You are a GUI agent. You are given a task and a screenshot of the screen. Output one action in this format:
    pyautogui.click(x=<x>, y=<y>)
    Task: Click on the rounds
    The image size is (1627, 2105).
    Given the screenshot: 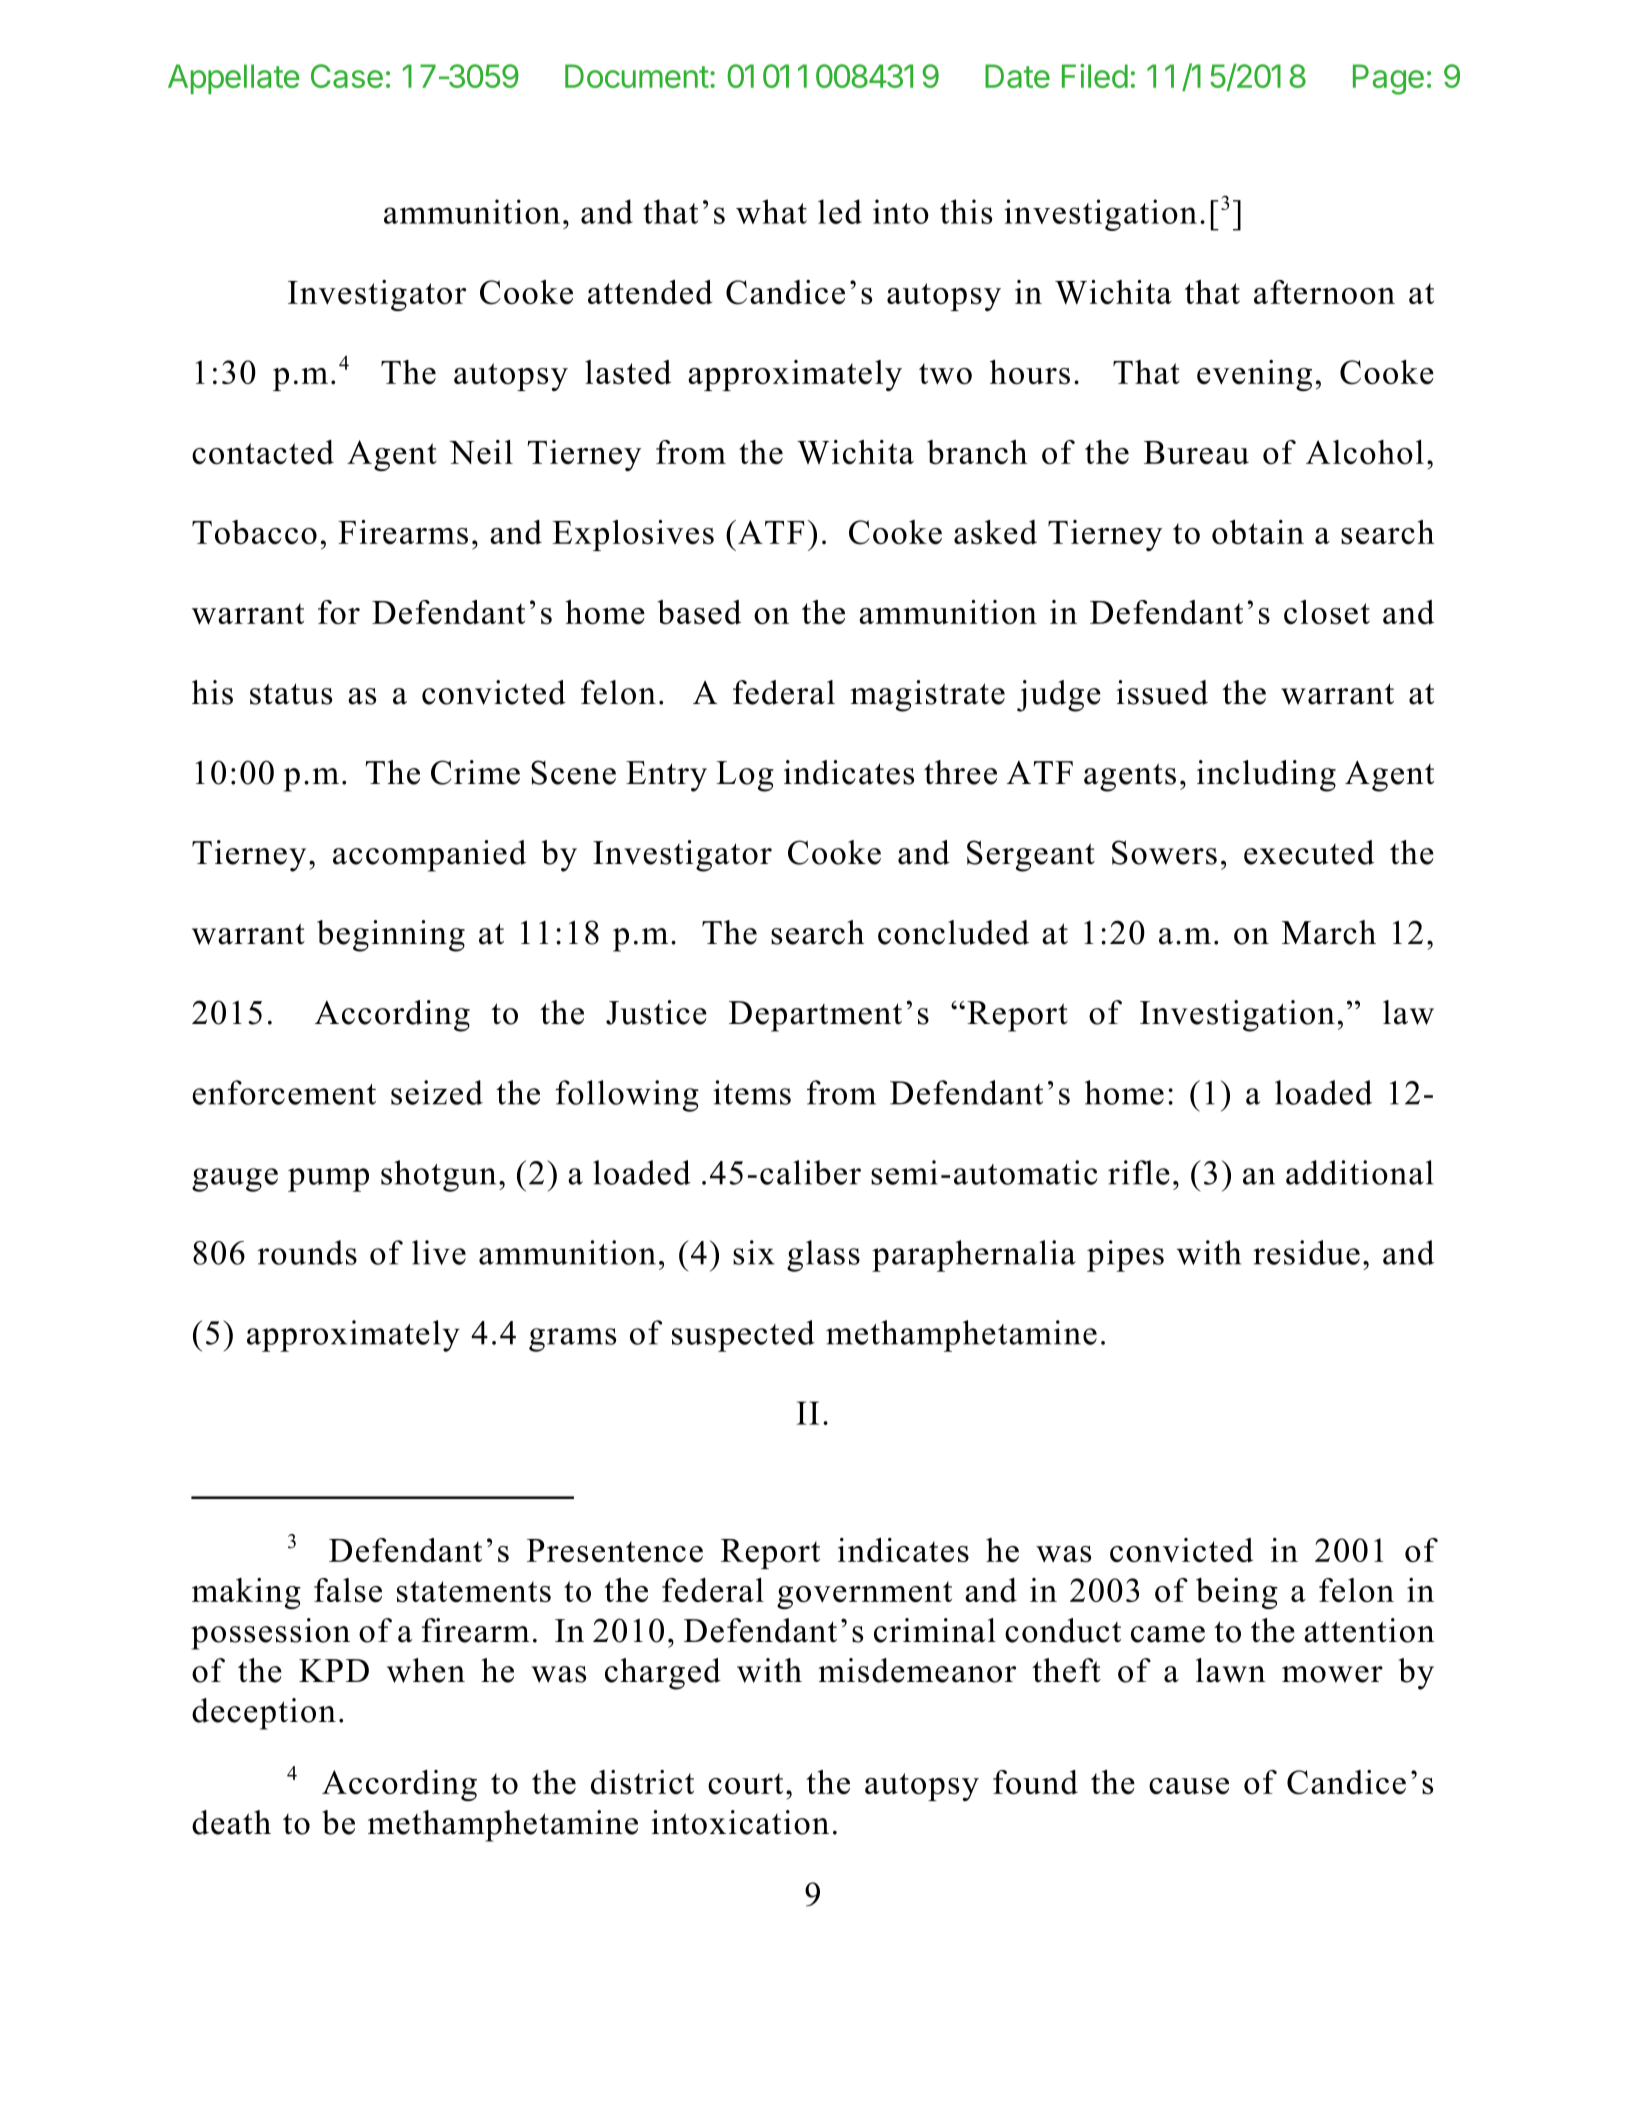 What is the action you would take?
    pyautogui.click(x=307, y=1252)
